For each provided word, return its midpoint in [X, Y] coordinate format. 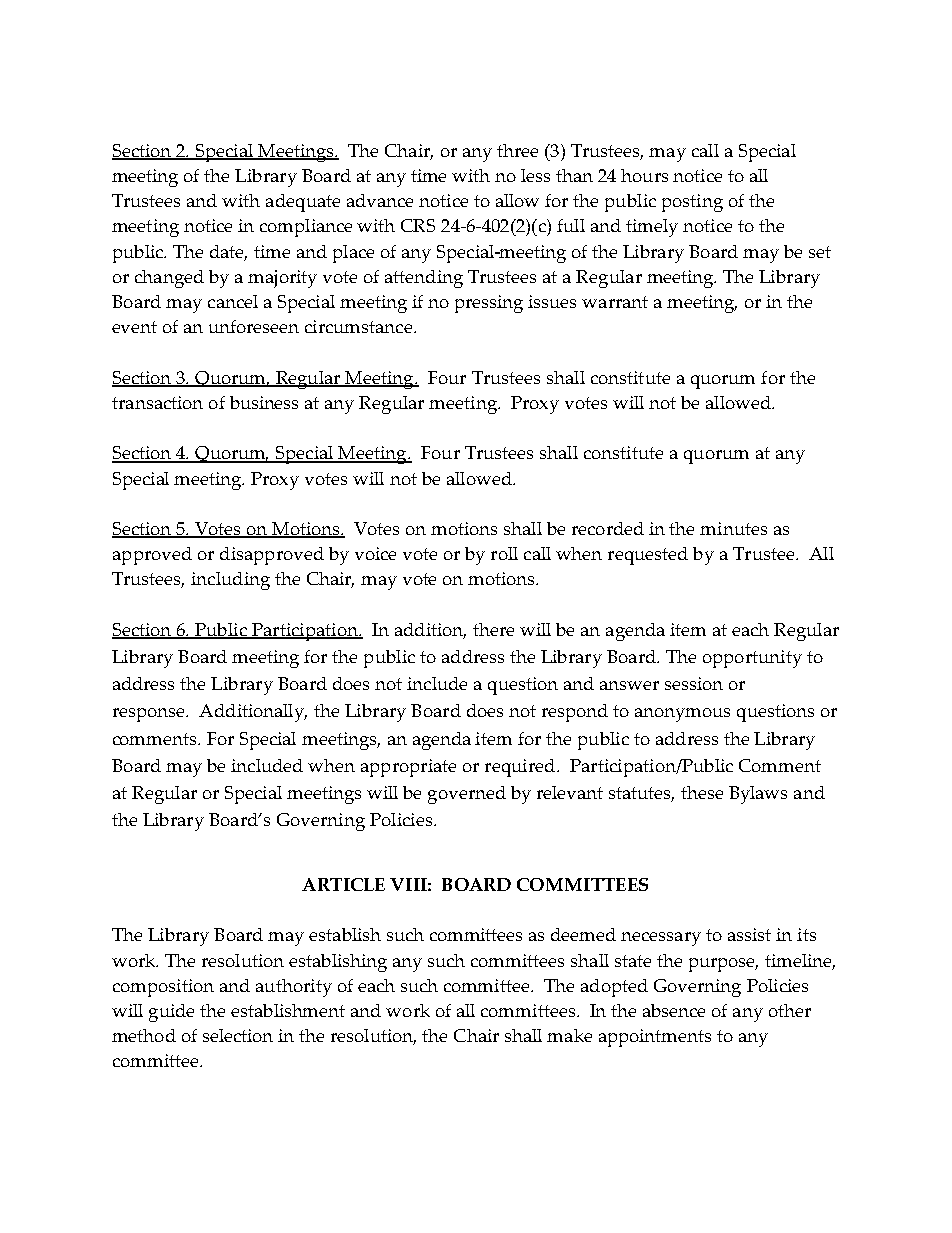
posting [692, 203]
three [517, 150]
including [230, 581]
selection [238, 1035]
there [493, 629]
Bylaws [758, 795]
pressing [489, 304]
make [569, 1035]
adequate [303, 203]
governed [467, 795]
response [150, 715]
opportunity [752, 659]
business [264, 402]
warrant [615, 302]
